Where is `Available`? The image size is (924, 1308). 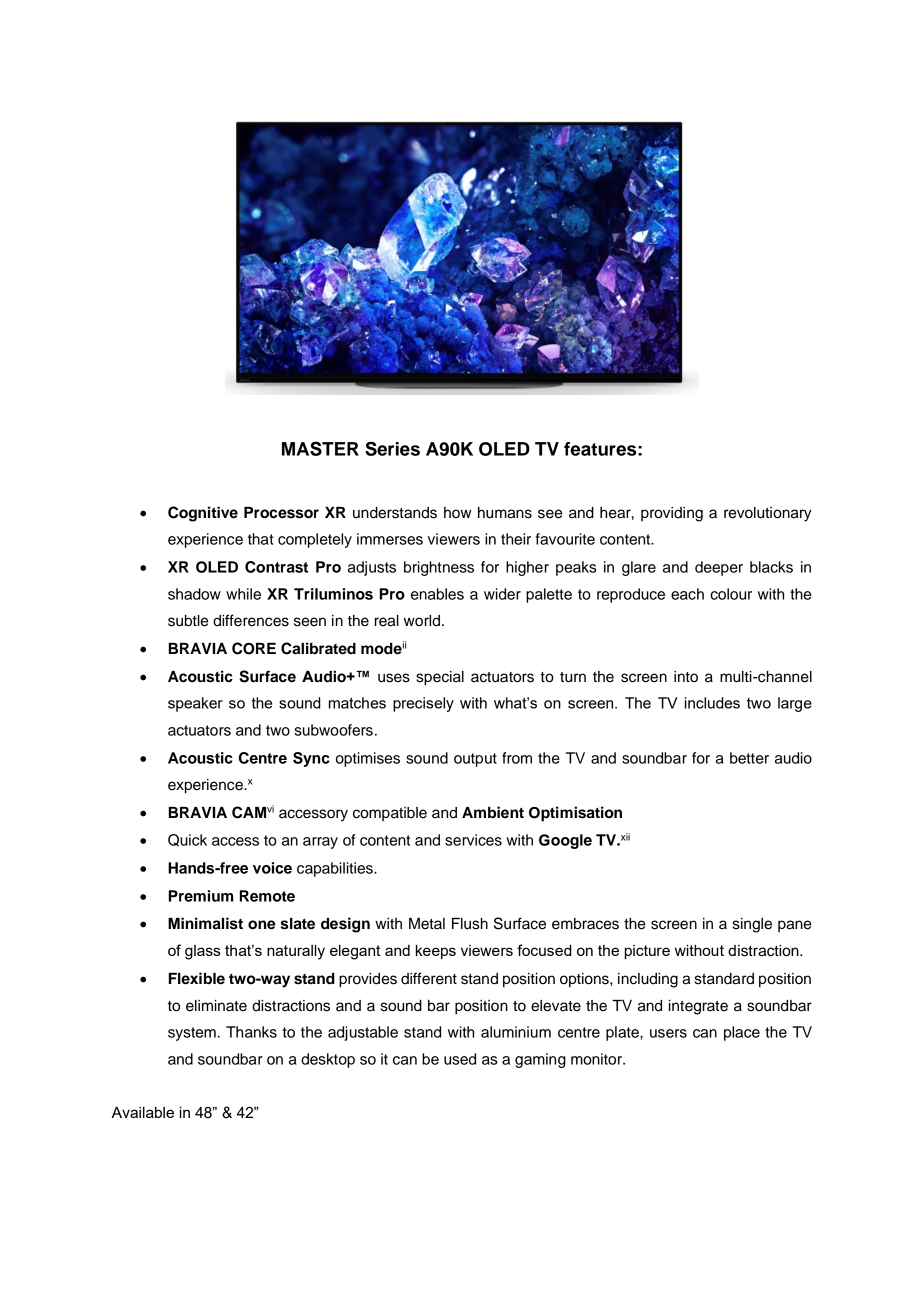
Available is located at coordinates (142, 1112).
